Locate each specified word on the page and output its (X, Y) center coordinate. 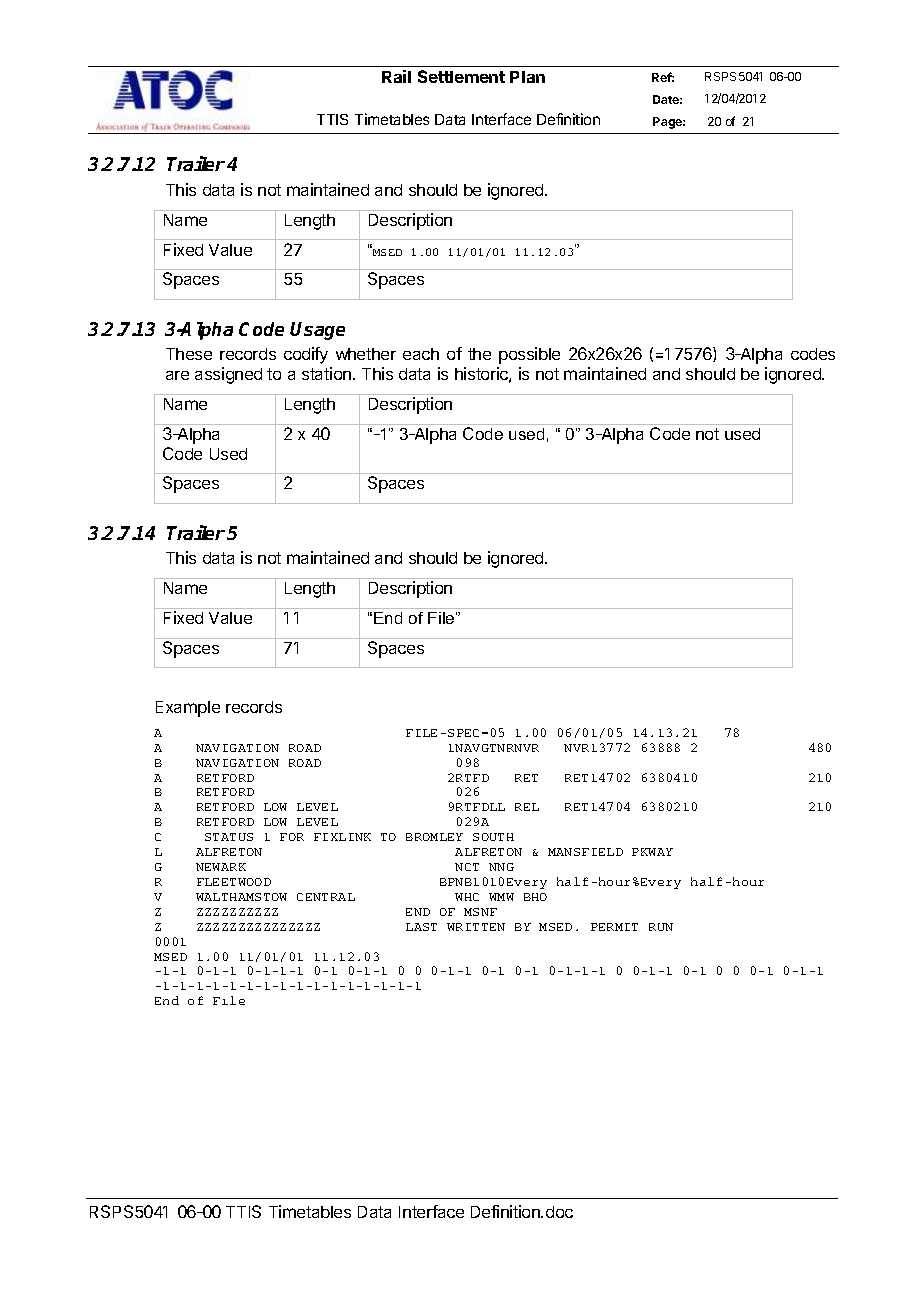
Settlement (461, 76)
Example (188, 709)
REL (527, 807)
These (189, 354)
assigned (228, 375)
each (421, 354)
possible (529, 355)
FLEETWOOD (234, 882)
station (326, 373)
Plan (527, 77)
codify (306, 355)
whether (366, 354)
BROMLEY (434, 837)
